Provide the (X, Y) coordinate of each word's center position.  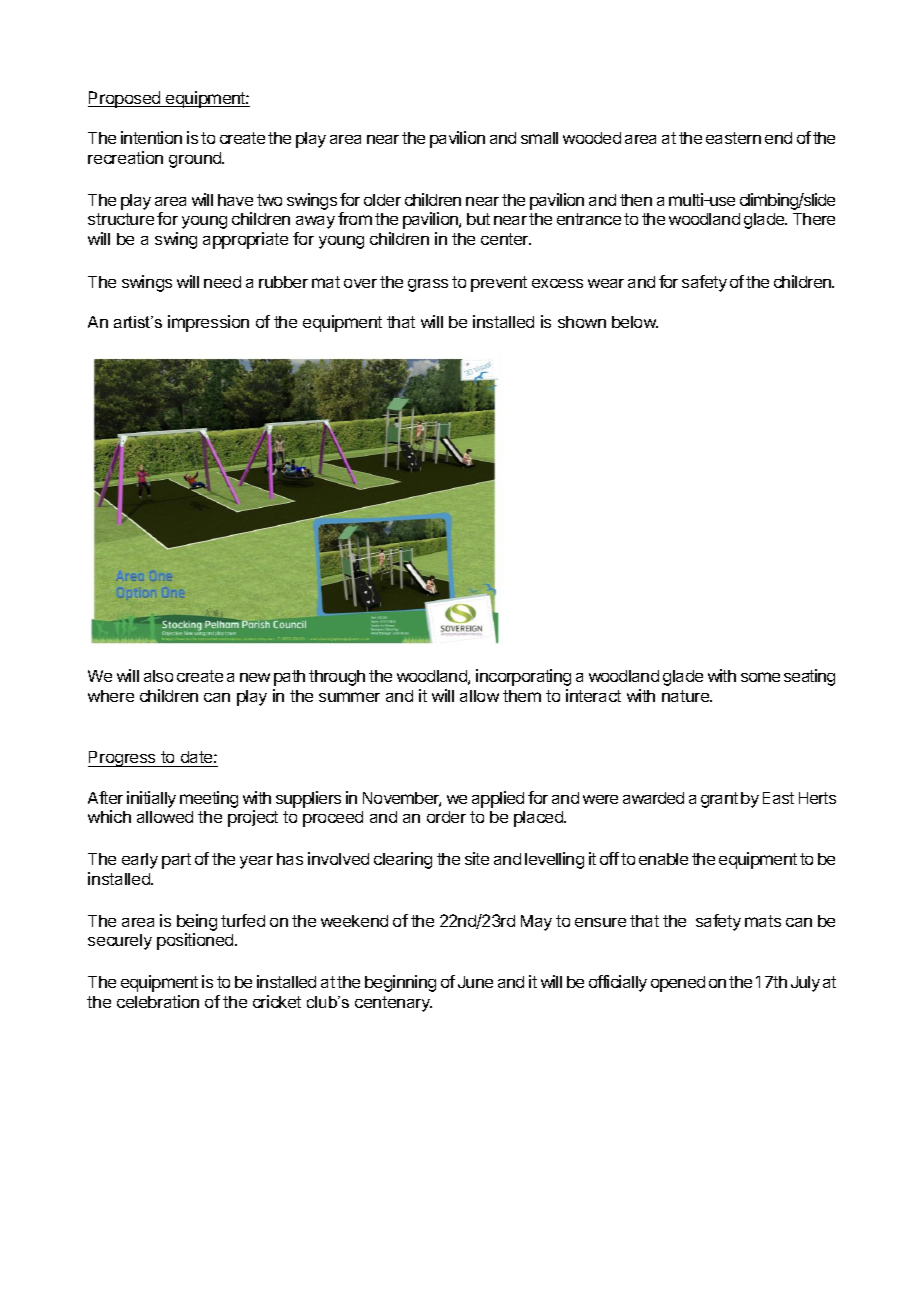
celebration (158, 1001)
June (475, 982)
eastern (733, 138)
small (539, 138)
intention (151, 137)
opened (678, 984)
